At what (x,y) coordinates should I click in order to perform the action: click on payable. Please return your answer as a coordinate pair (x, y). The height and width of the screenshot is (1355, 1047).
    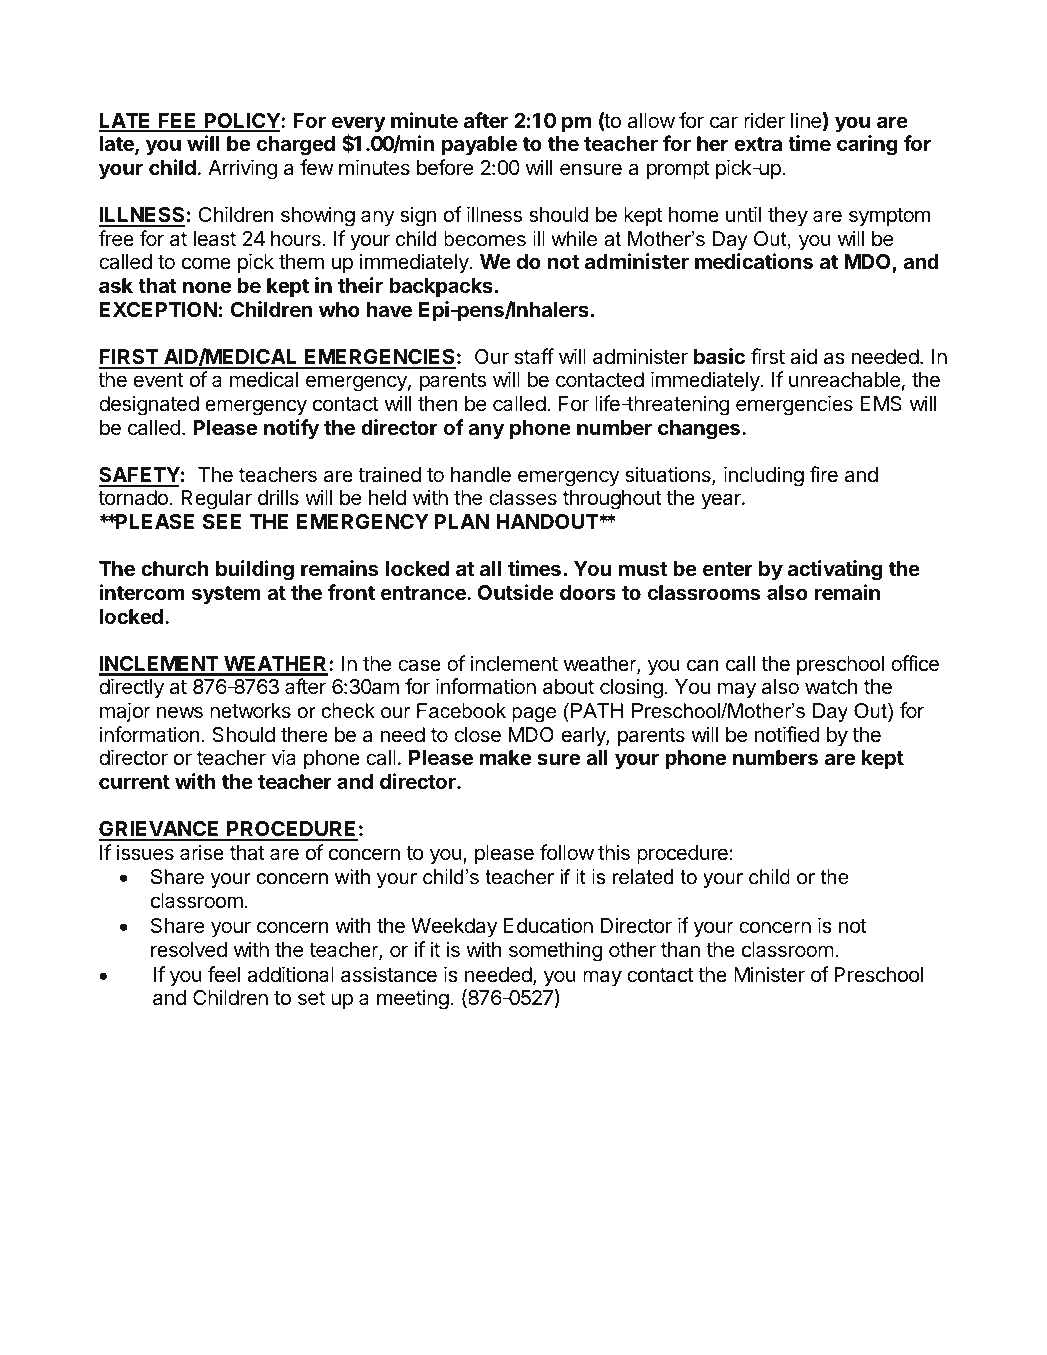
    Looking at the image, I should click on (479, 146).
